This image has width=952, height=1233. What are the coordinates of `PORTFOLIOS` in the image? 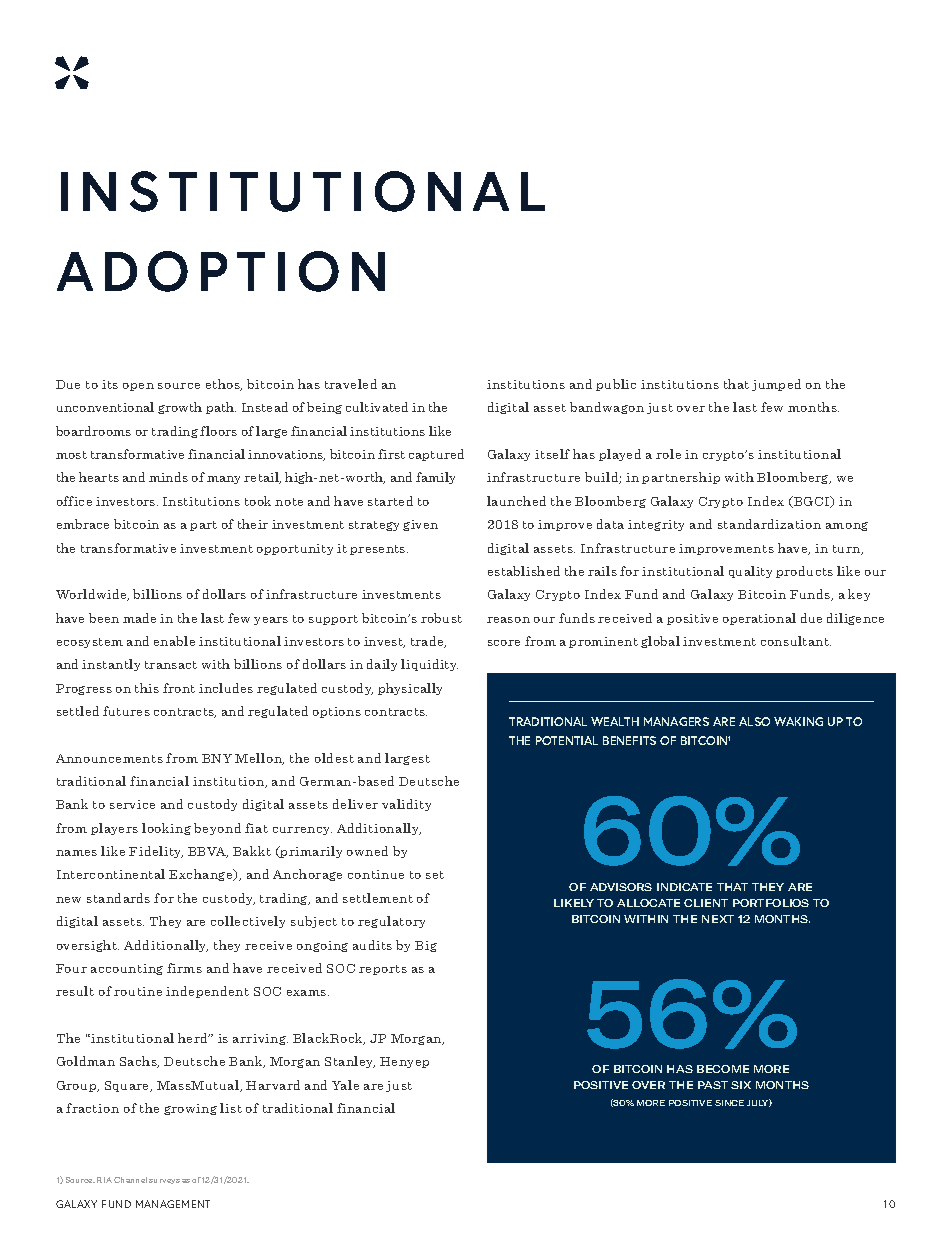 It's located at (771, 903).
